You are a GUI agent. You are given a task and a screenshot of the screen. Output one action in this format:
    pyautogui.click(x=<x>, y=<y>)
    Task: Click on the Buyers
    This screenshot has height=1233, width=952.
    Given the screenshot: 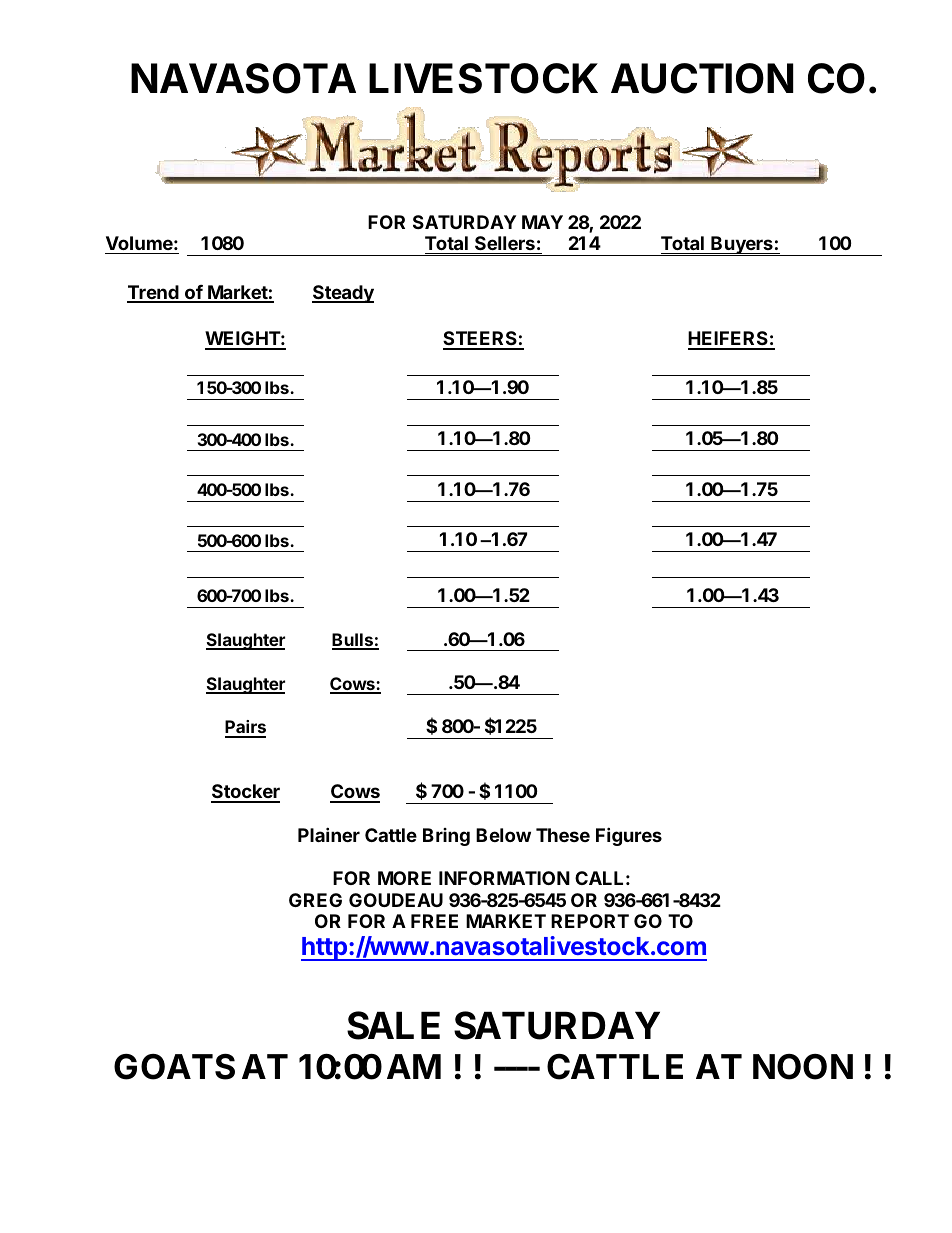 What is the action you would take?
    pyautogui.click(x=742, y=246)
